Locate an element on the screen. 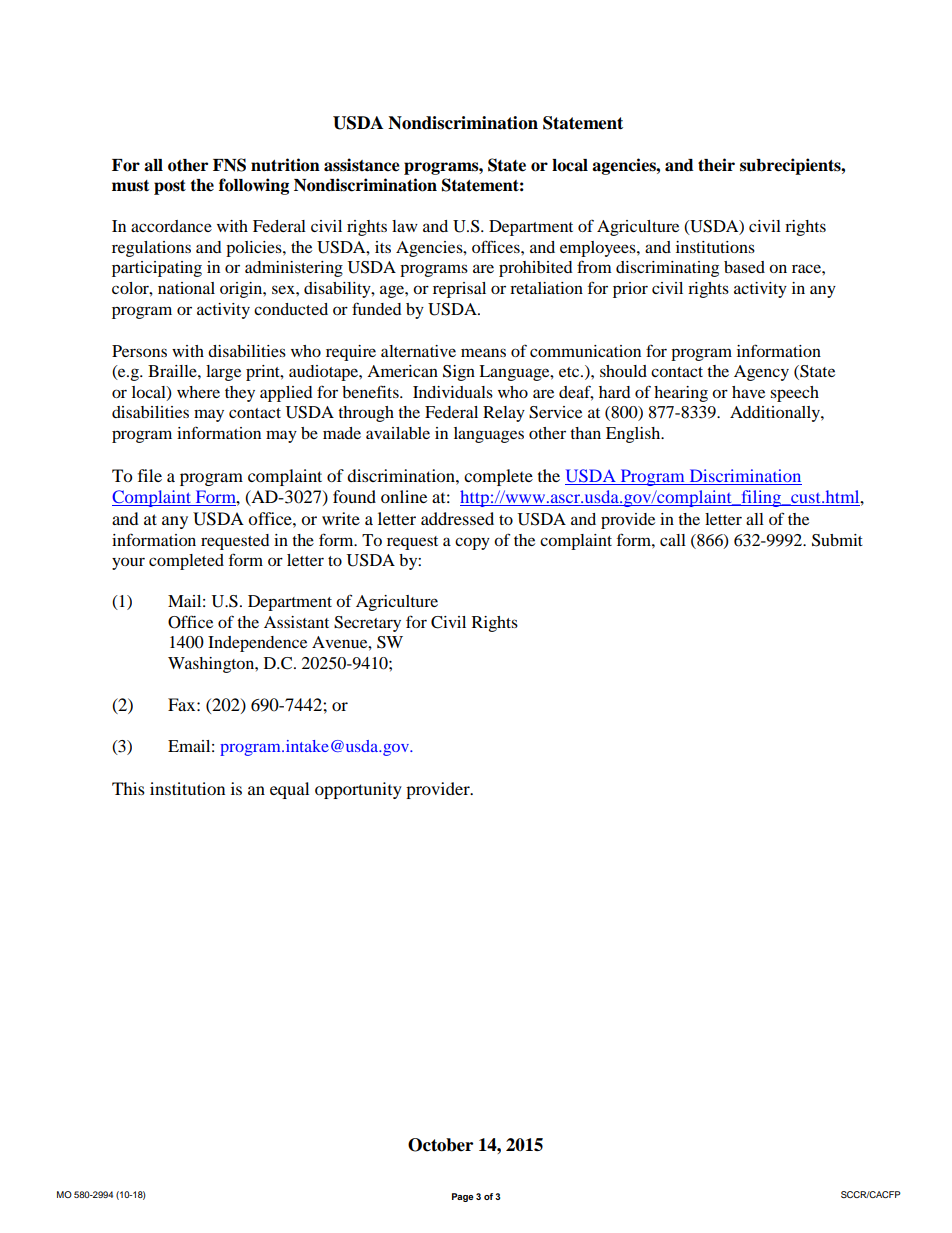  Independence is located at coordinates (257, 644).
